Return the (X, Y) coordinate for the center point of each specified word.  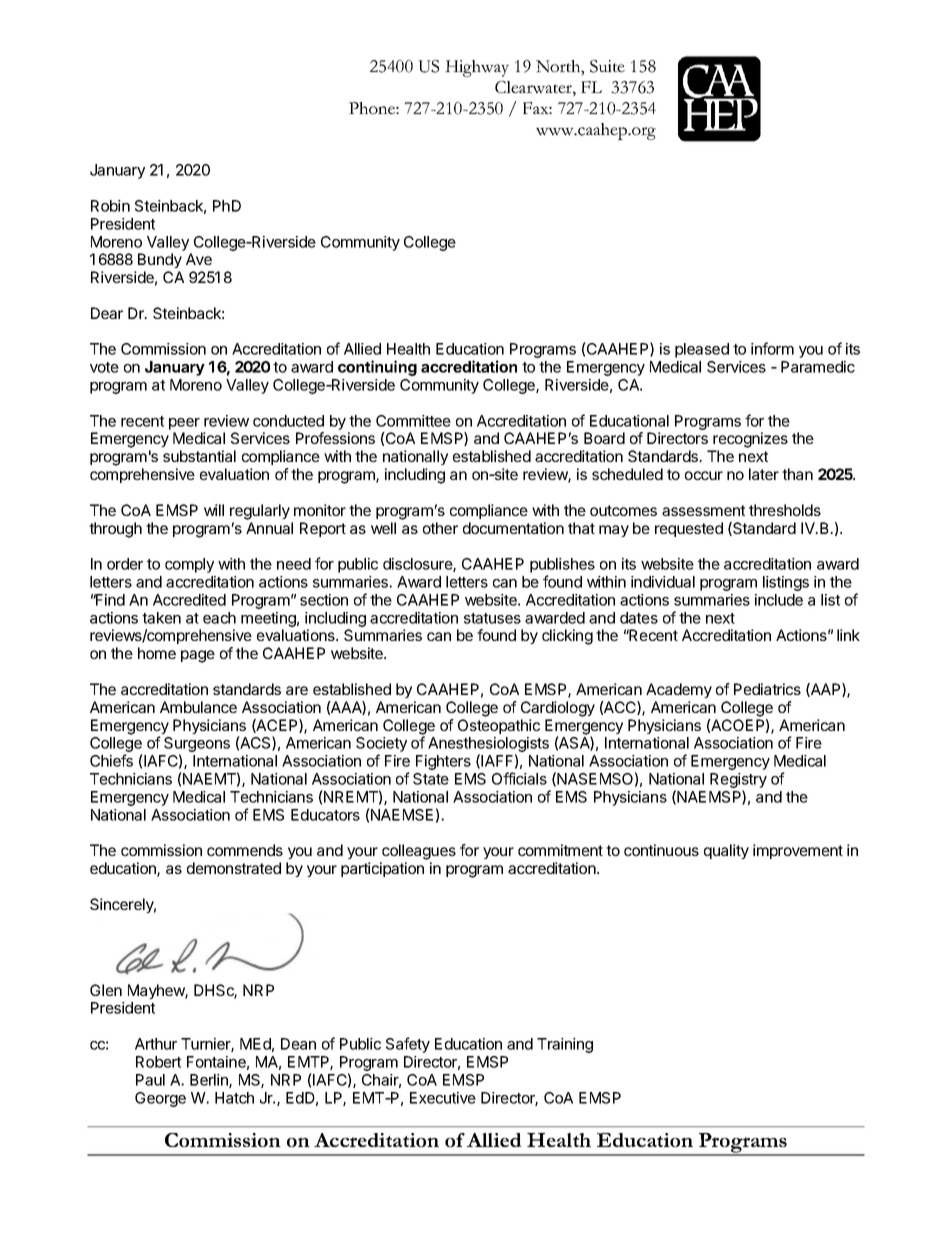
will (214, 510)
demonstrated (234, 868)
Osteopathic (499, 726)
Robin (110, 206)
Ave (199, 259)
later (764, 474)
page (198, 656)
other (440, 528)
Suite (607, 66)
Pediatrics (767, 689)
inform (772, 348)
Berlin (210, 1081)
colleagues (419, 852)
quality (726, 851)
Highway (477, 68)
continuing (377, 368)
